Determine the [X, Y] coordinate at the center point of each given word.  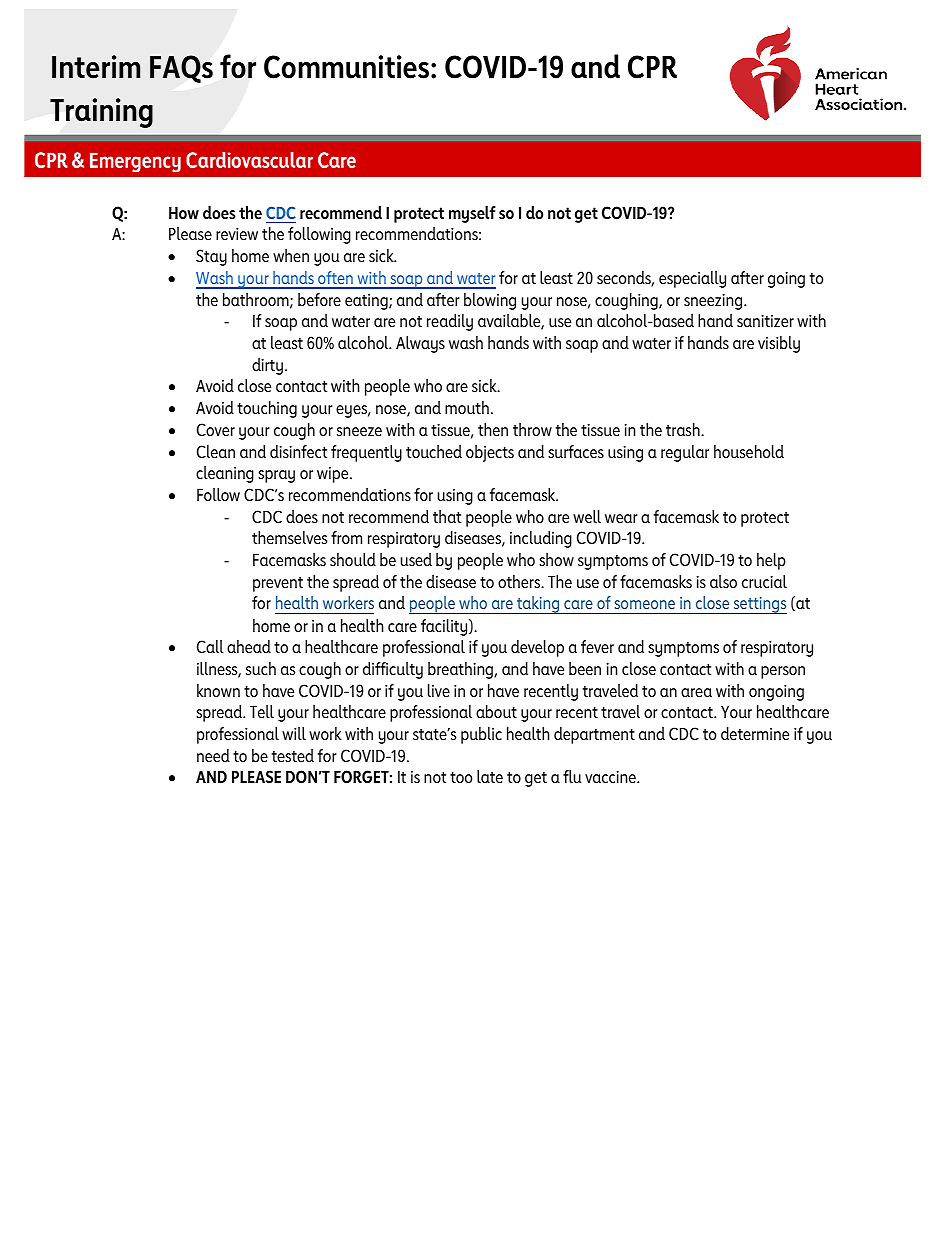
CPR [652, 67]
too [461, 777]
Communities [348, 67]
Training [101, 113]
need [213, 755]
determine [755, 733]
